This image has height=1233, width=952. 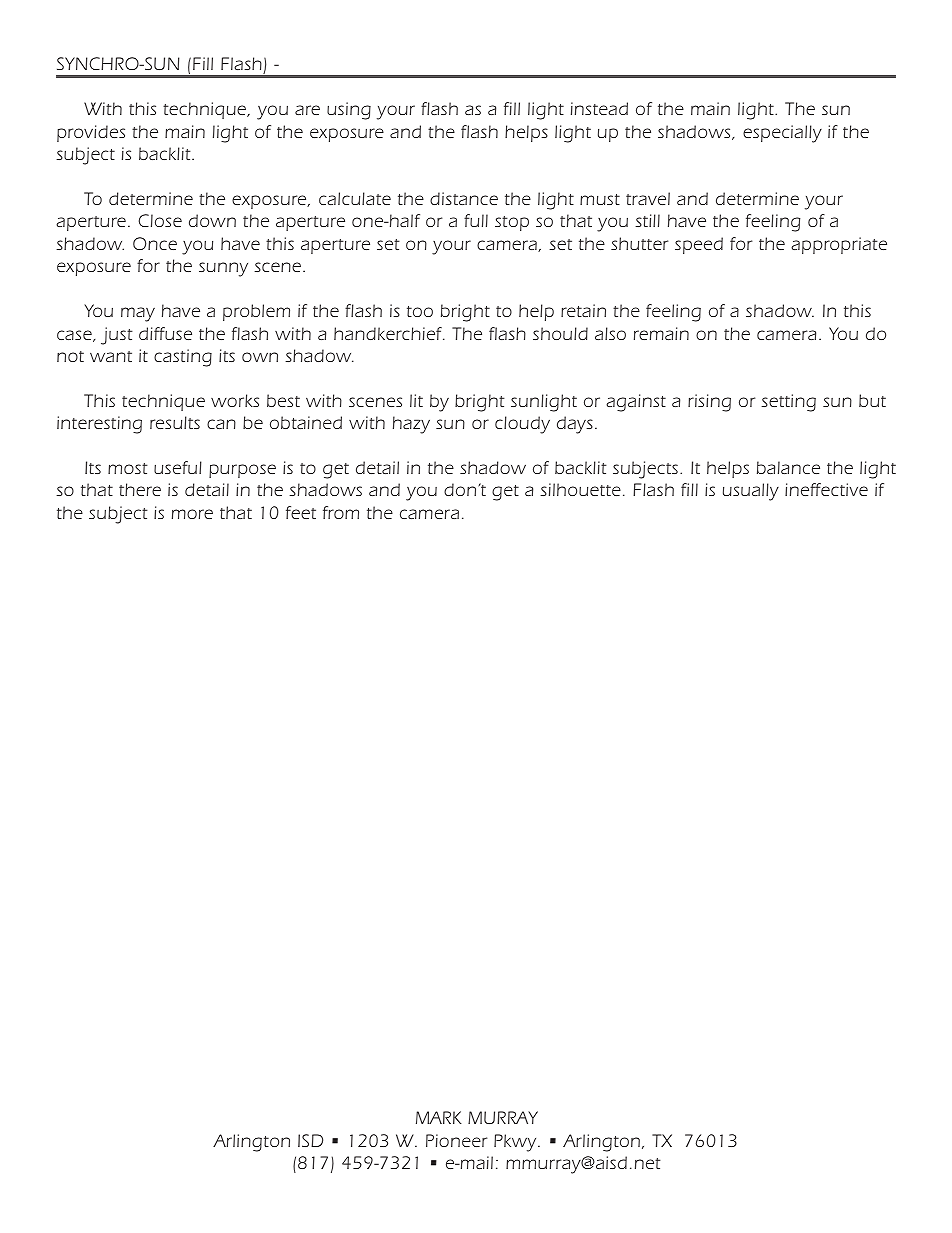 I want to click on cloudy, so click(x=522, y=425).
